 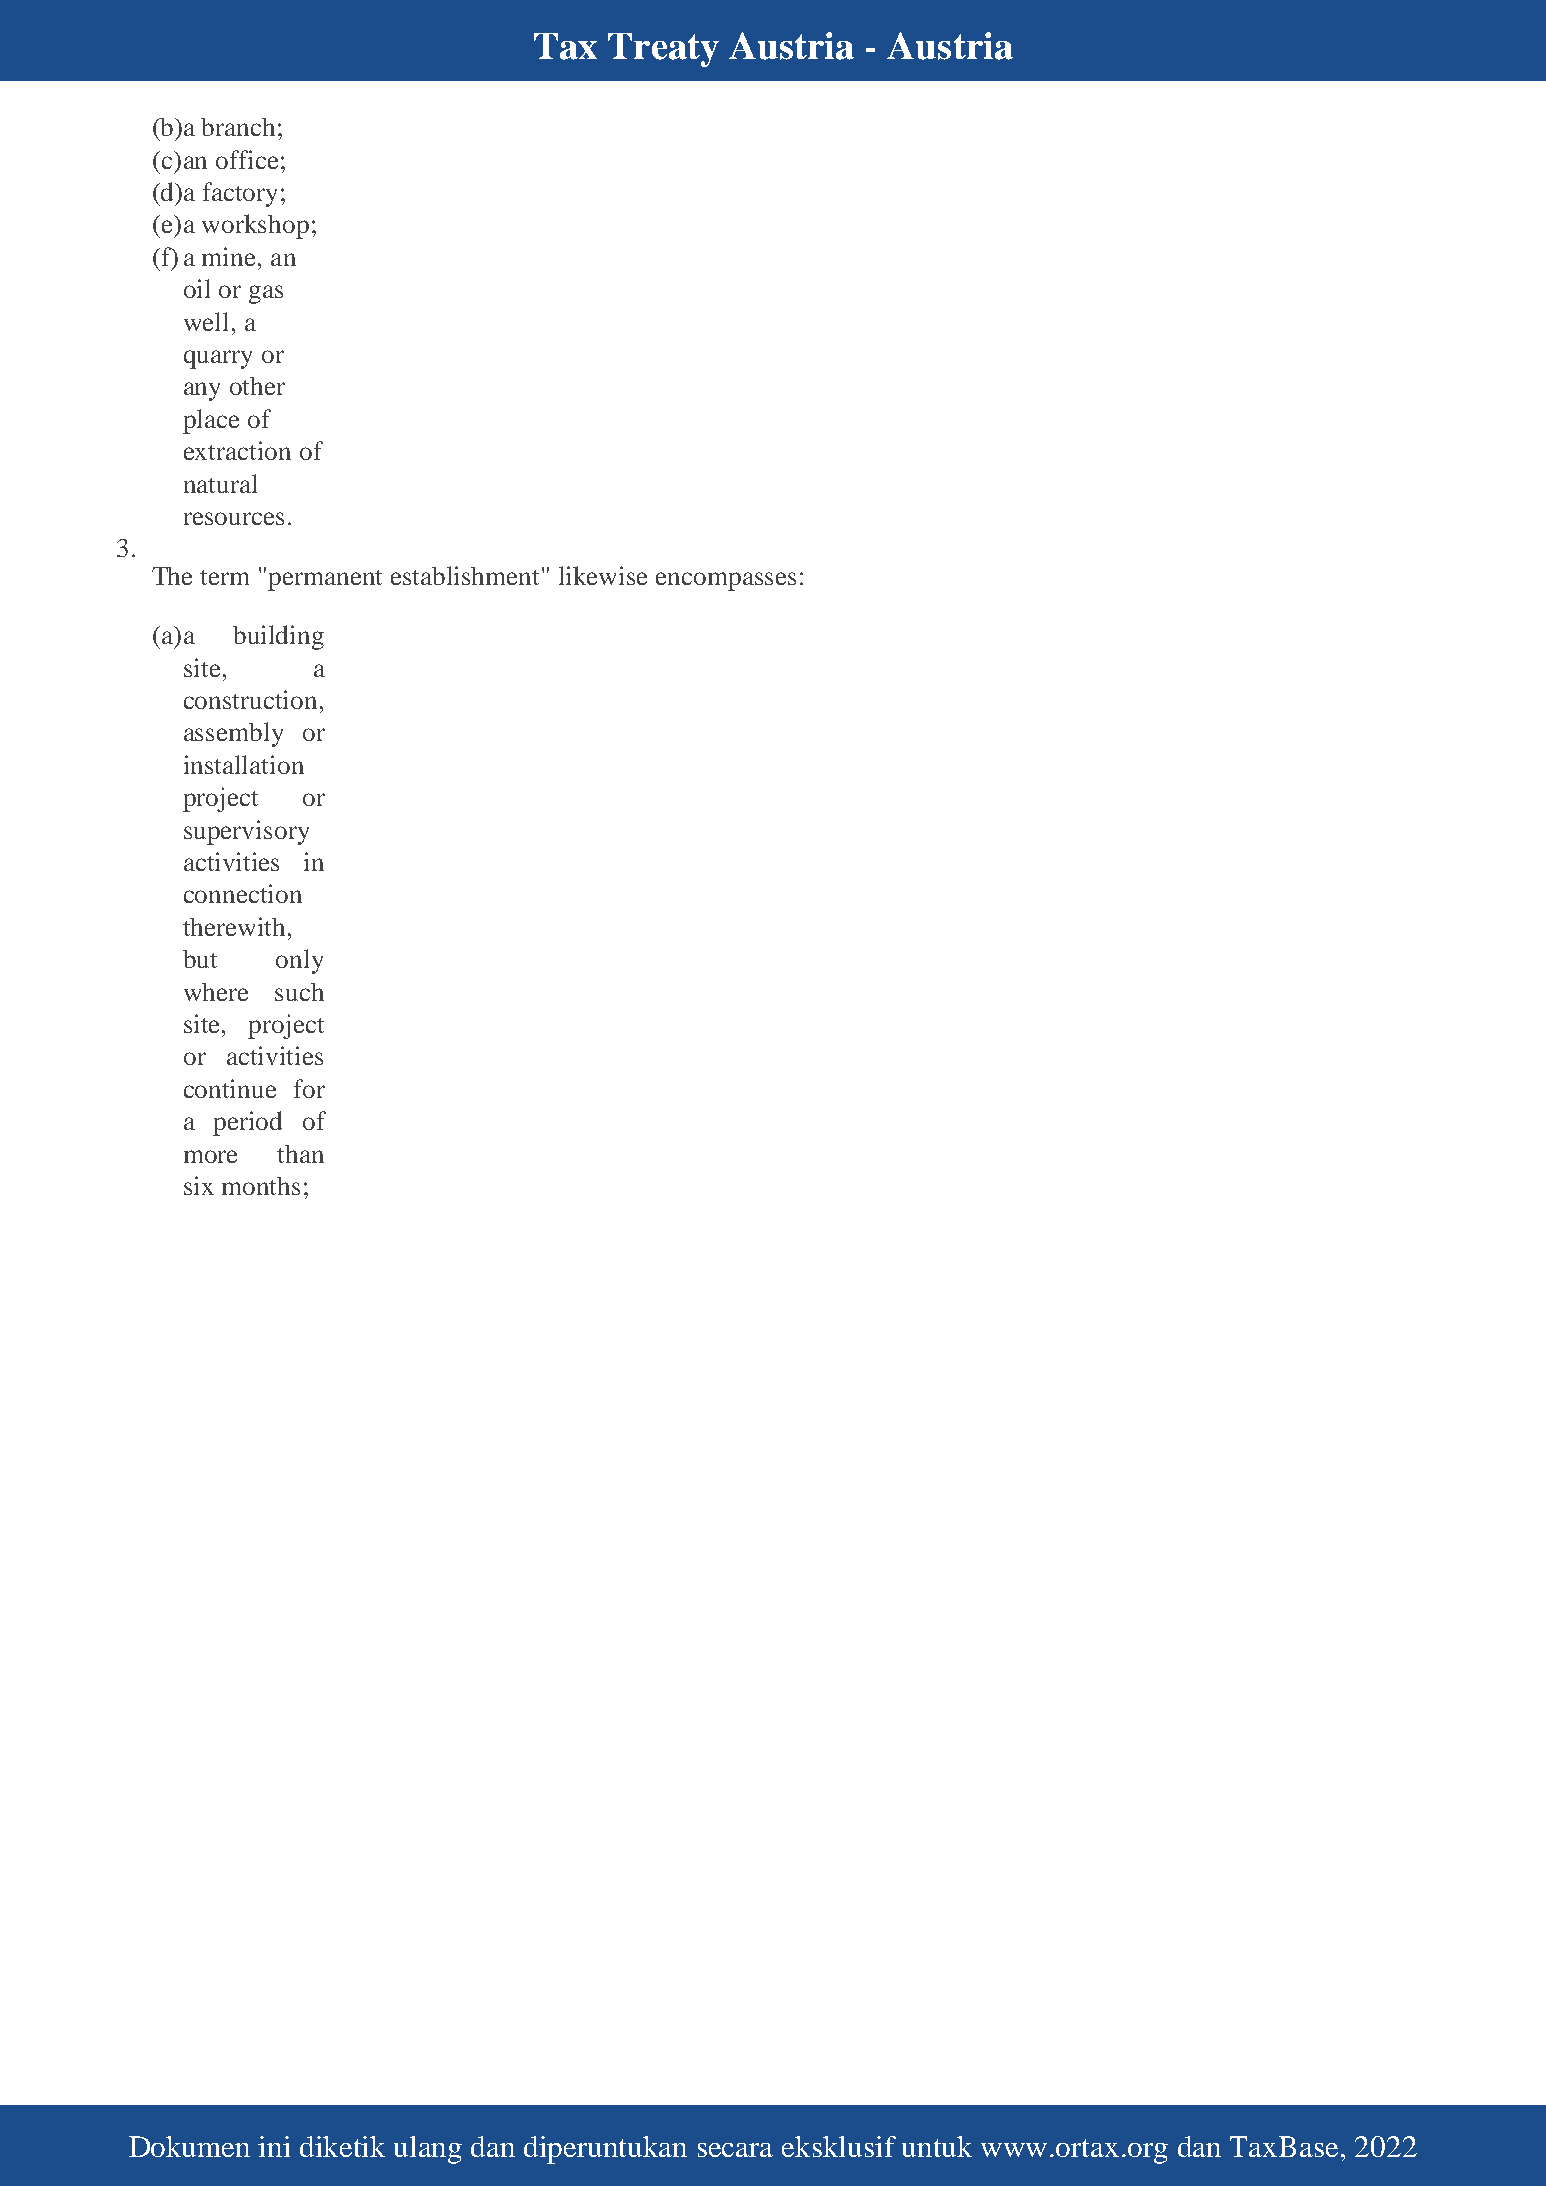 What do you see at coordinates (663, 50) in the page?
I see `Treaty` at bounding box center [663, 50].
